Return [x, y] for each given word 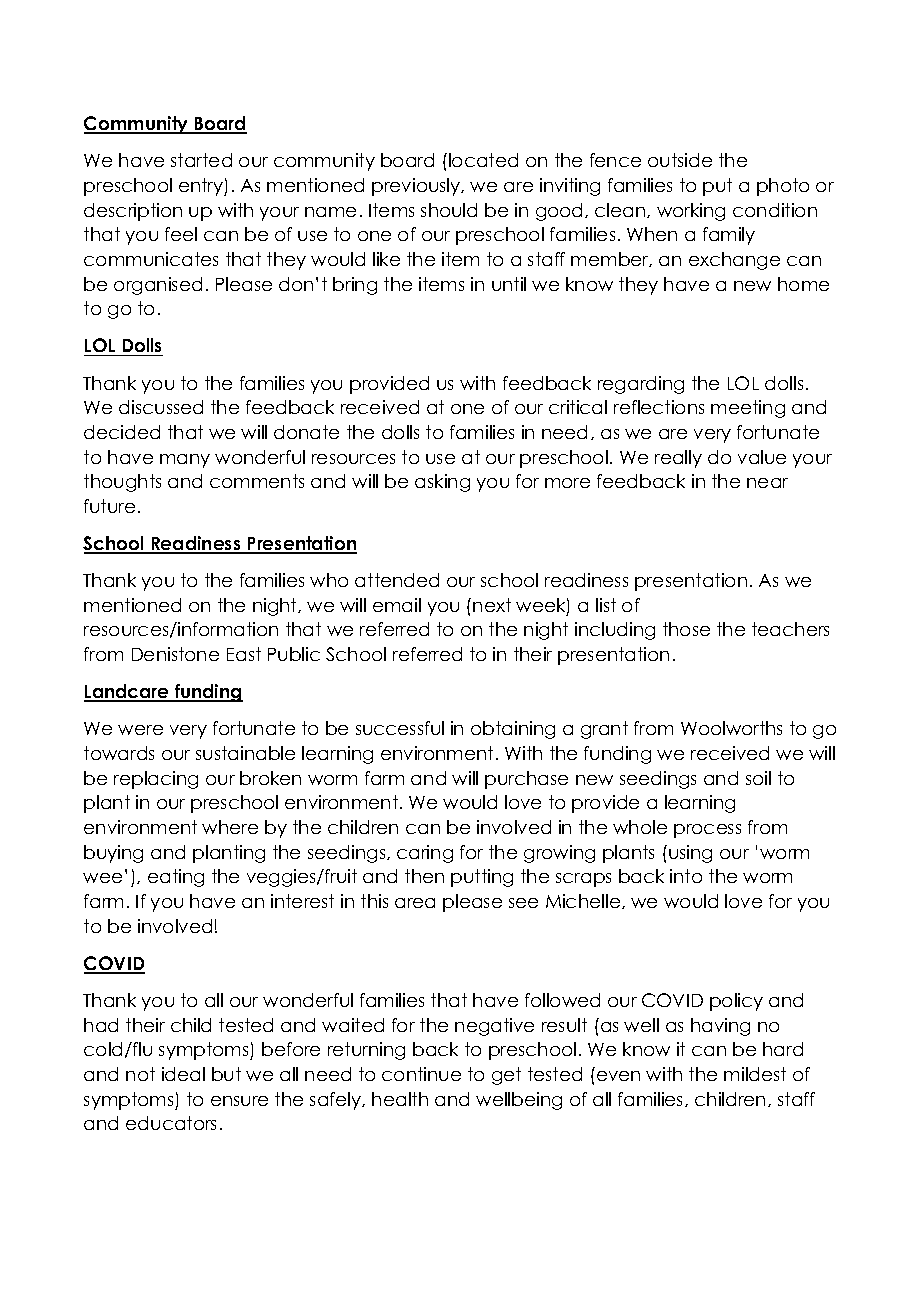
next [492, 605]
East [244, 654]
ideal [183, 1074]
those [686, 629]
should [449, 210]
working [691, 212]
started [201, 160]
